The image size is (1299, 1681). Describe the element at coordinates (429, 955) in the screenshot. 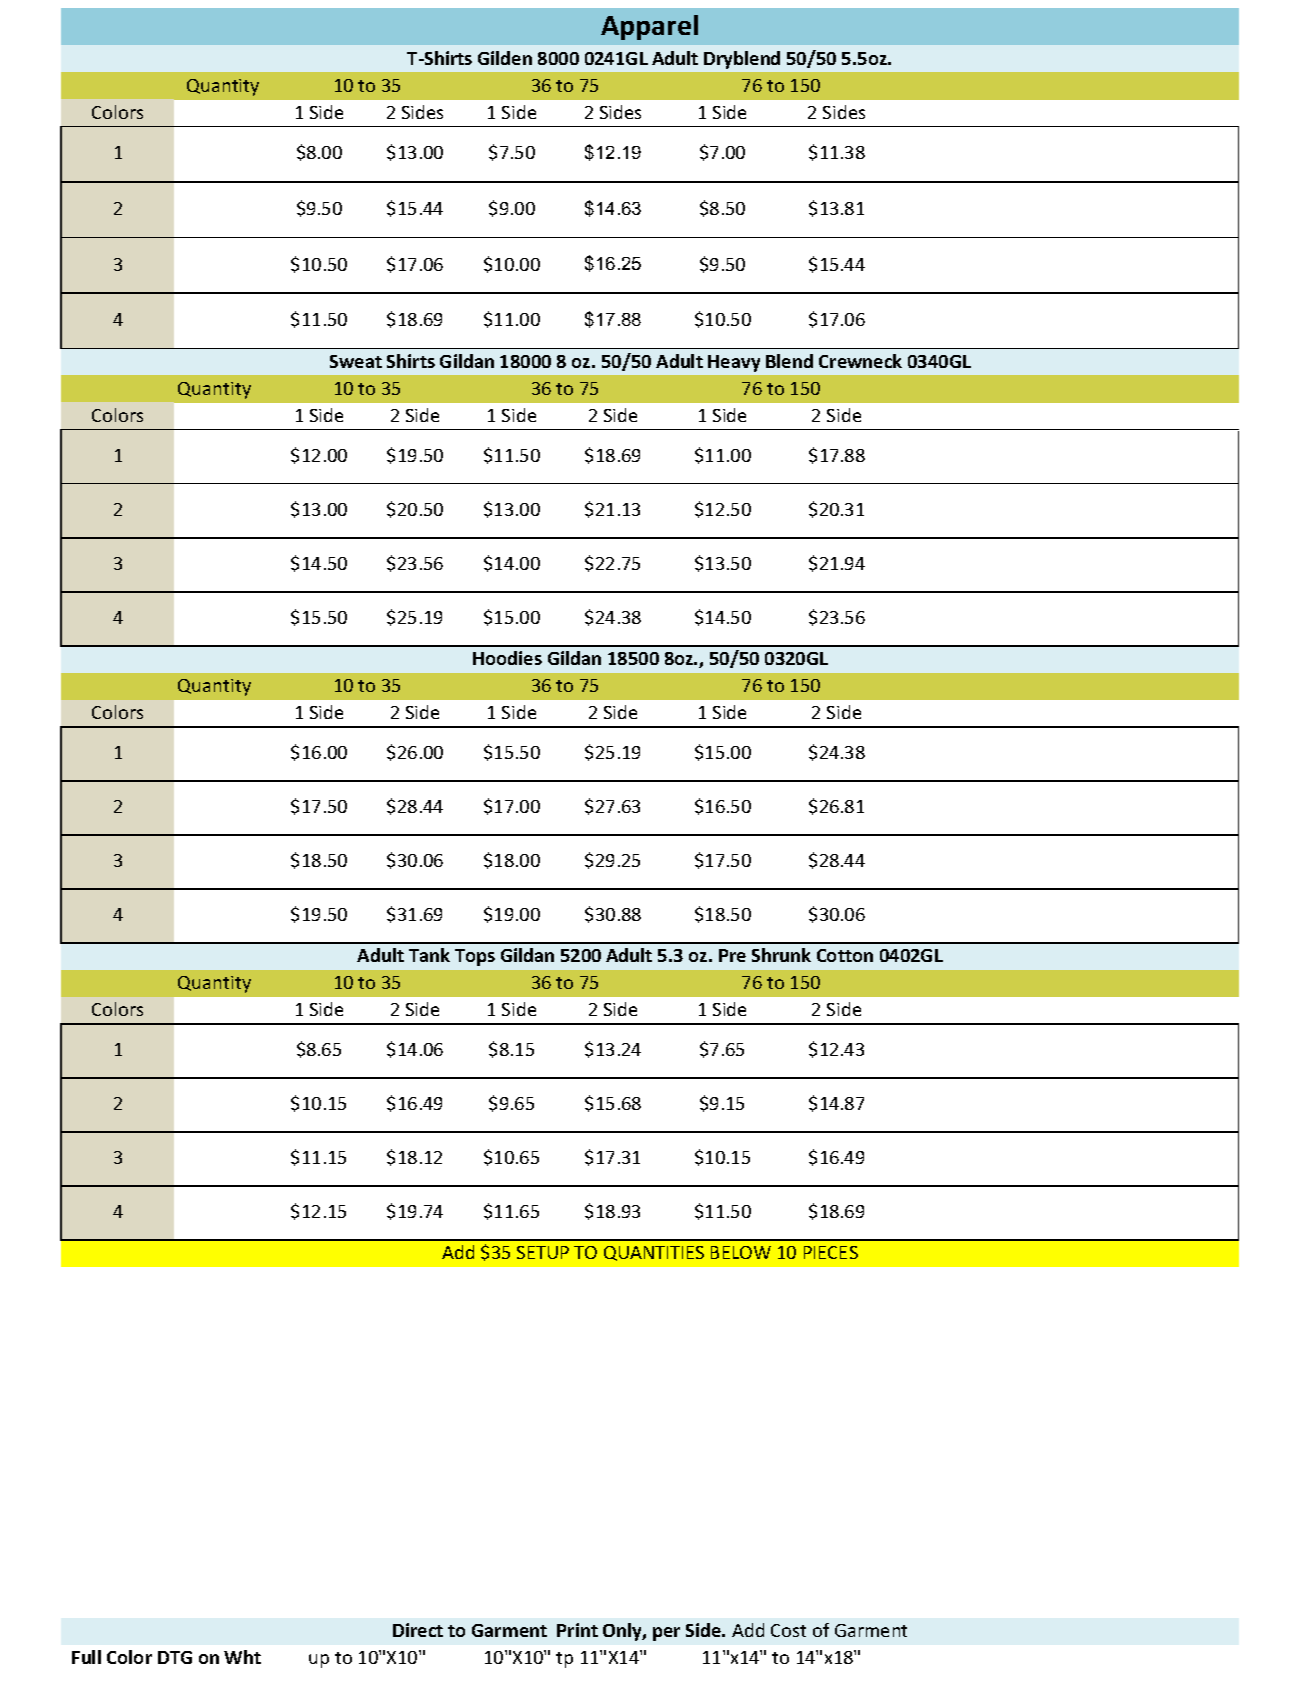

I see `Tank` at that location.
